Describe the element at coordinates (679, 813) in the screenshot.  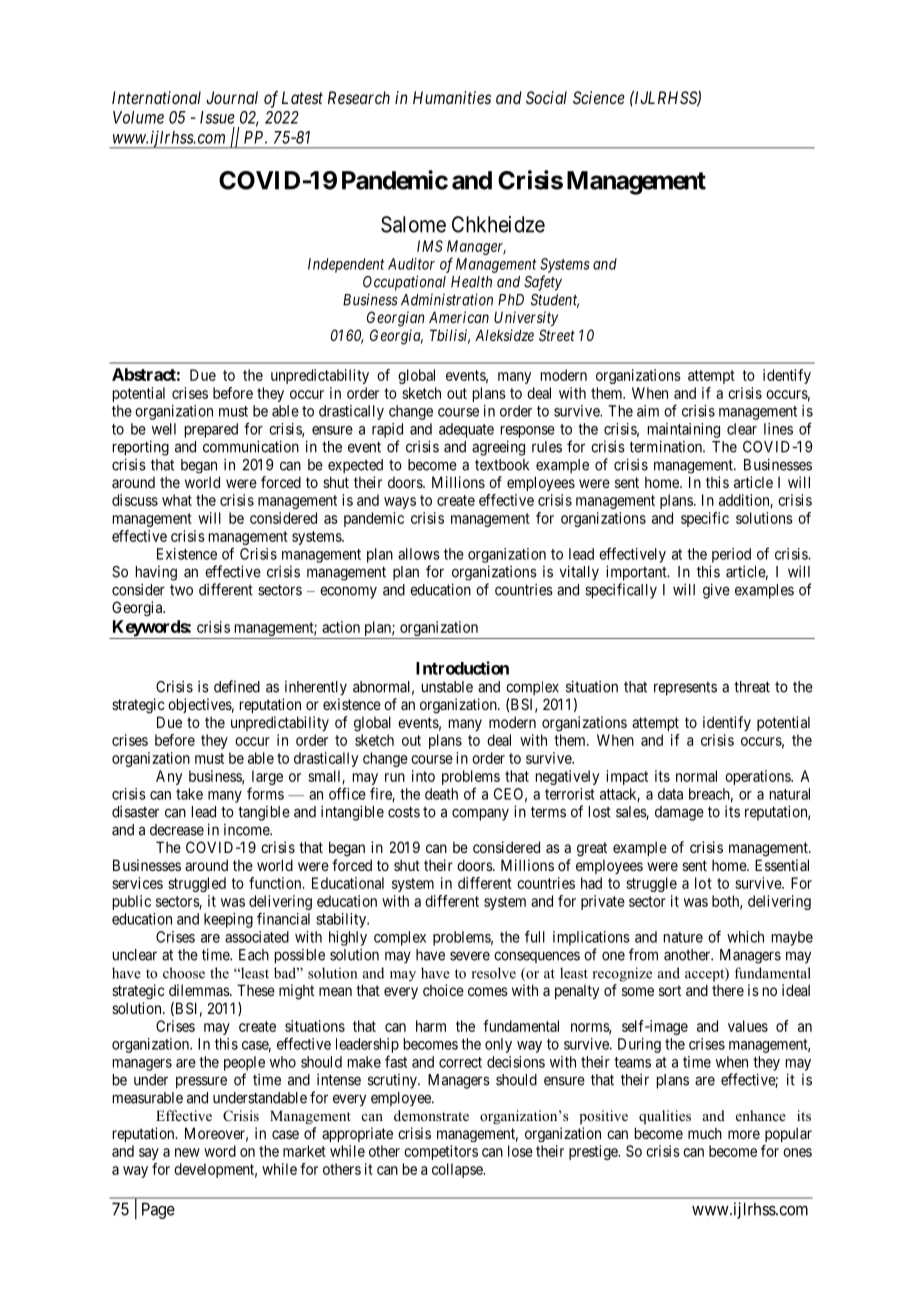
I see `damage` at that location.
